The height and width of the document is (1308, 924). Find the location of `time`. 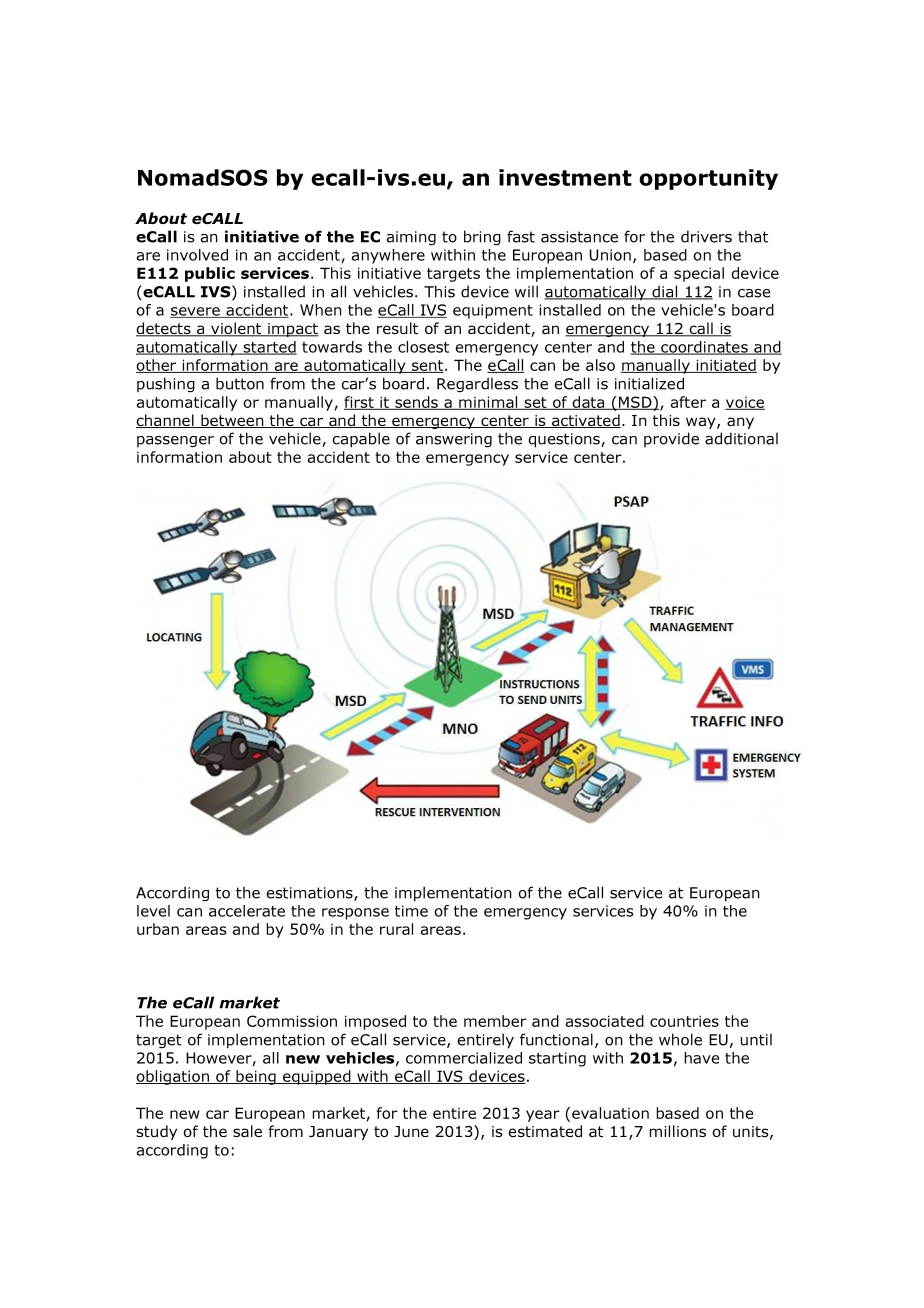

time is located at coordinates (411, 911).
